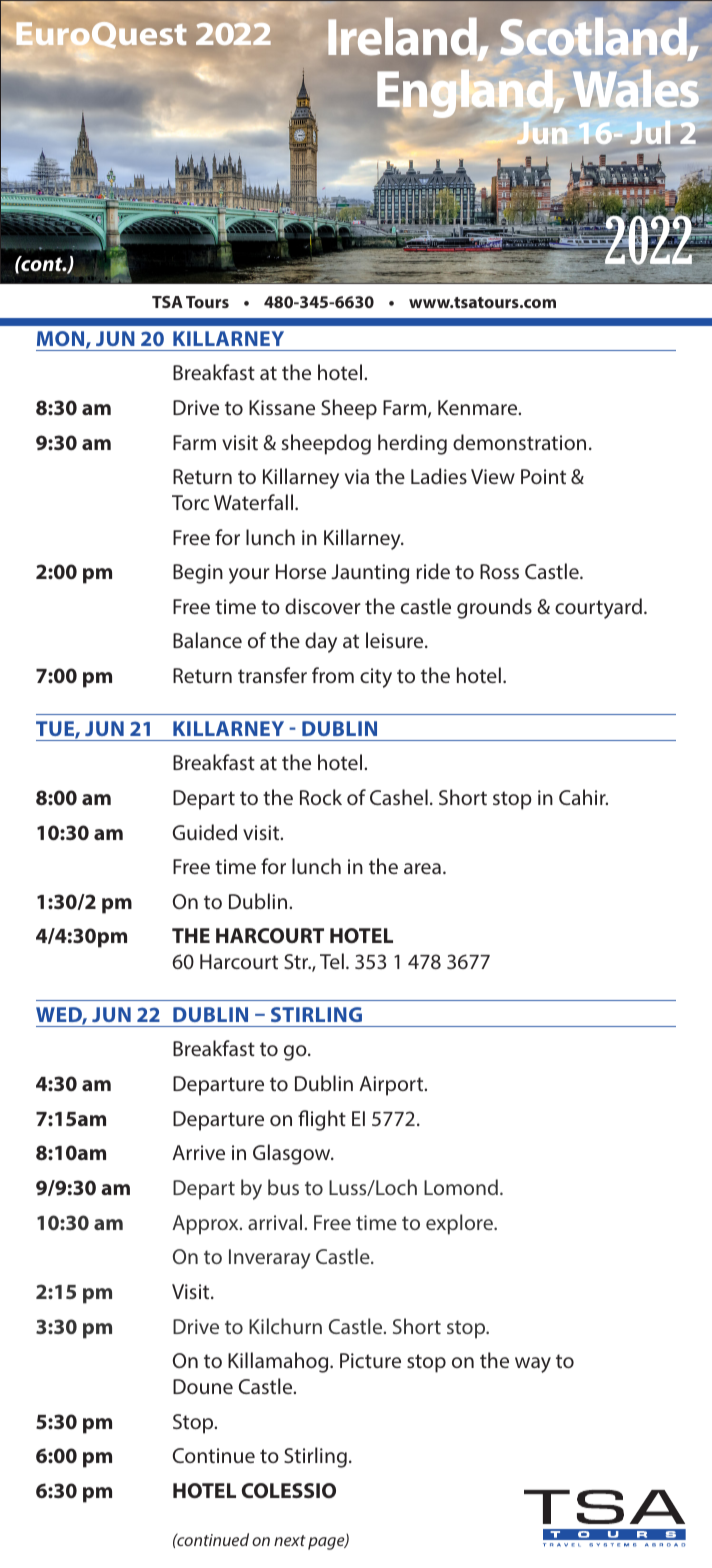 This screenshot has width=712, height=1568. I want to click on next, so click(290, 1540).
